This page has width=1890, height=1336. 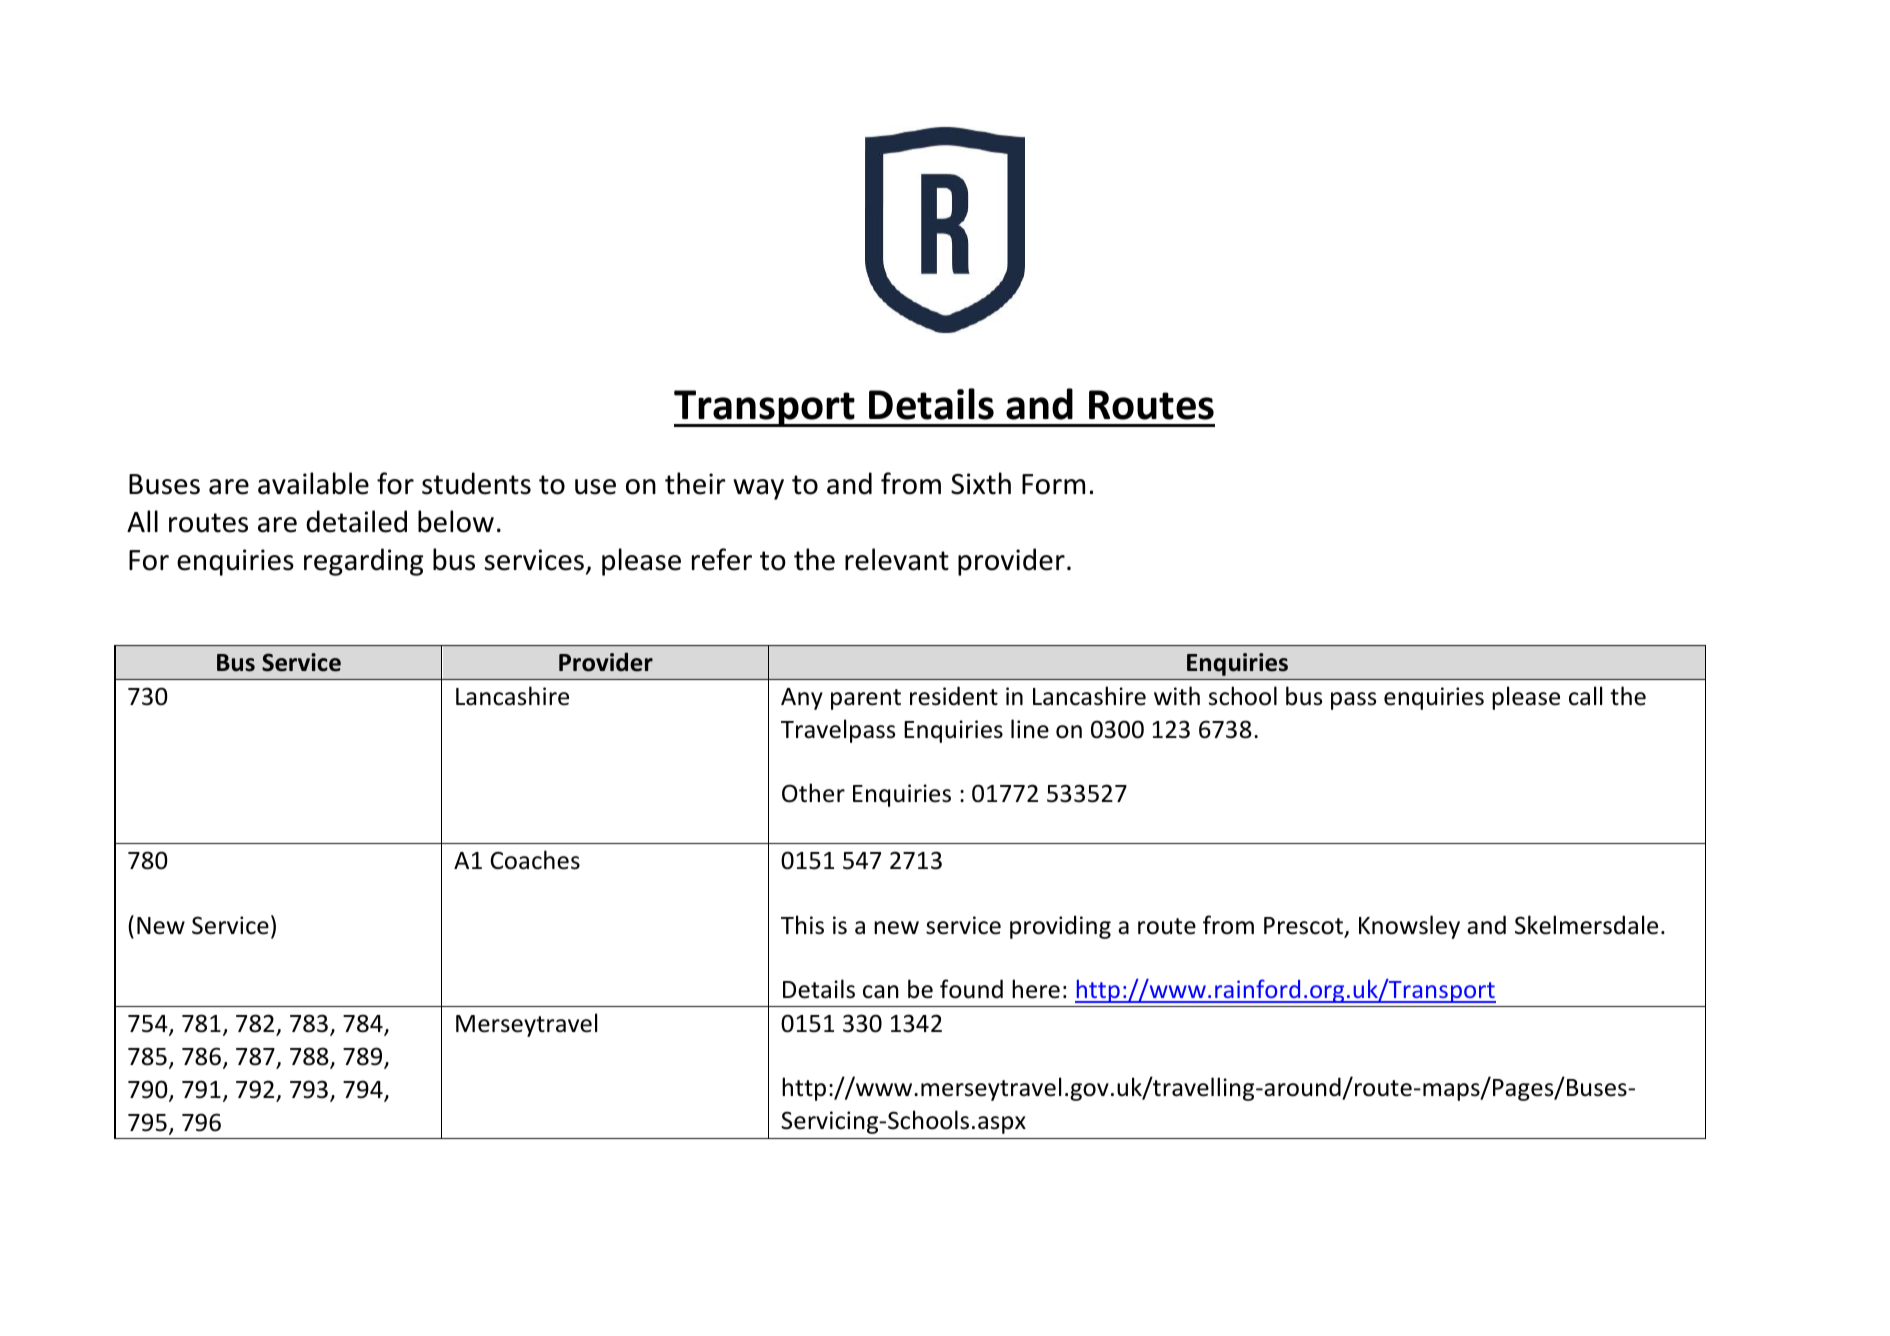 I want to click on students, so click(x=476, y=483).
